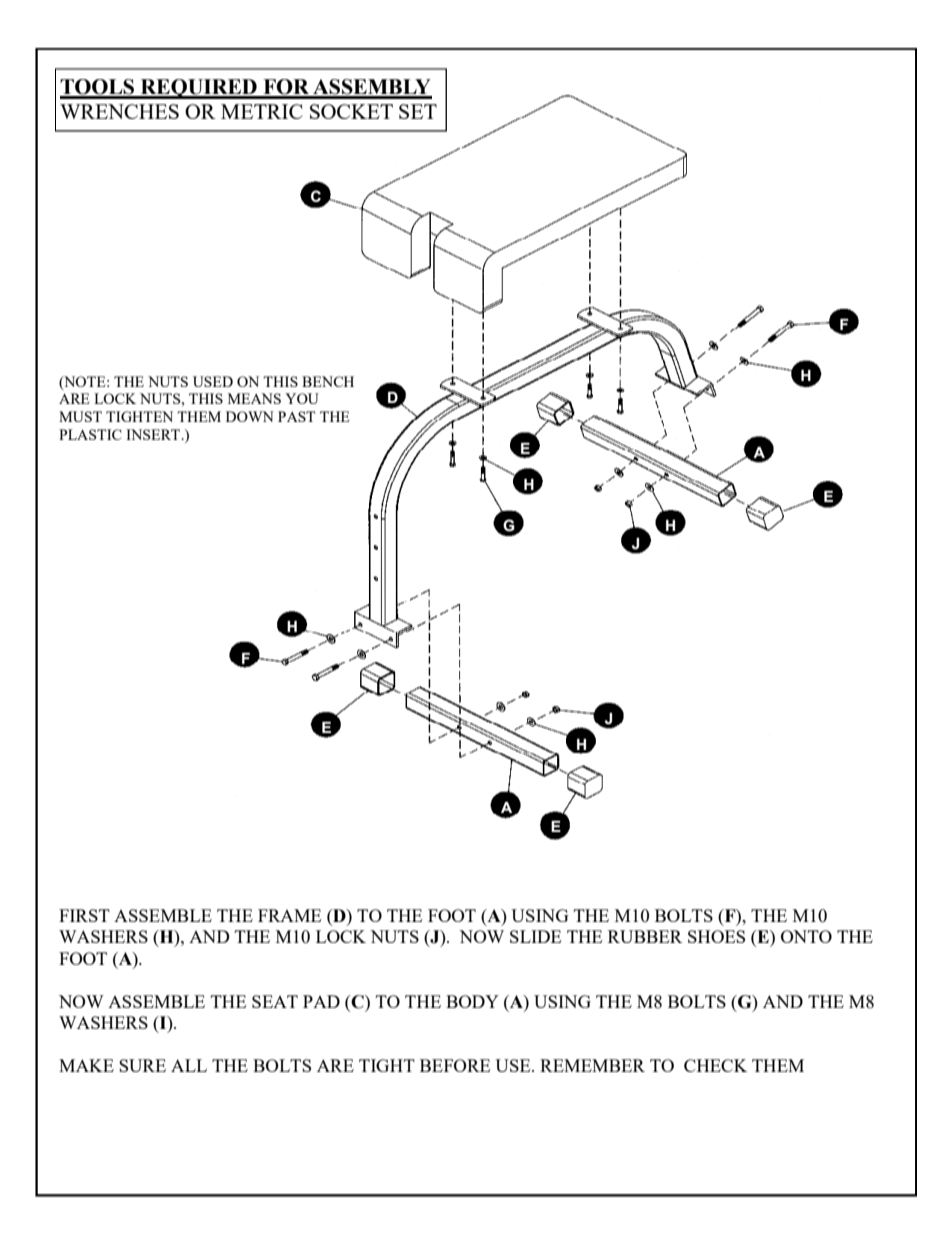 This page has width=952, height=1233. What do you see at coordinates (418, 111) in the page?
I see `SET` at bounding box center [418, 111].
